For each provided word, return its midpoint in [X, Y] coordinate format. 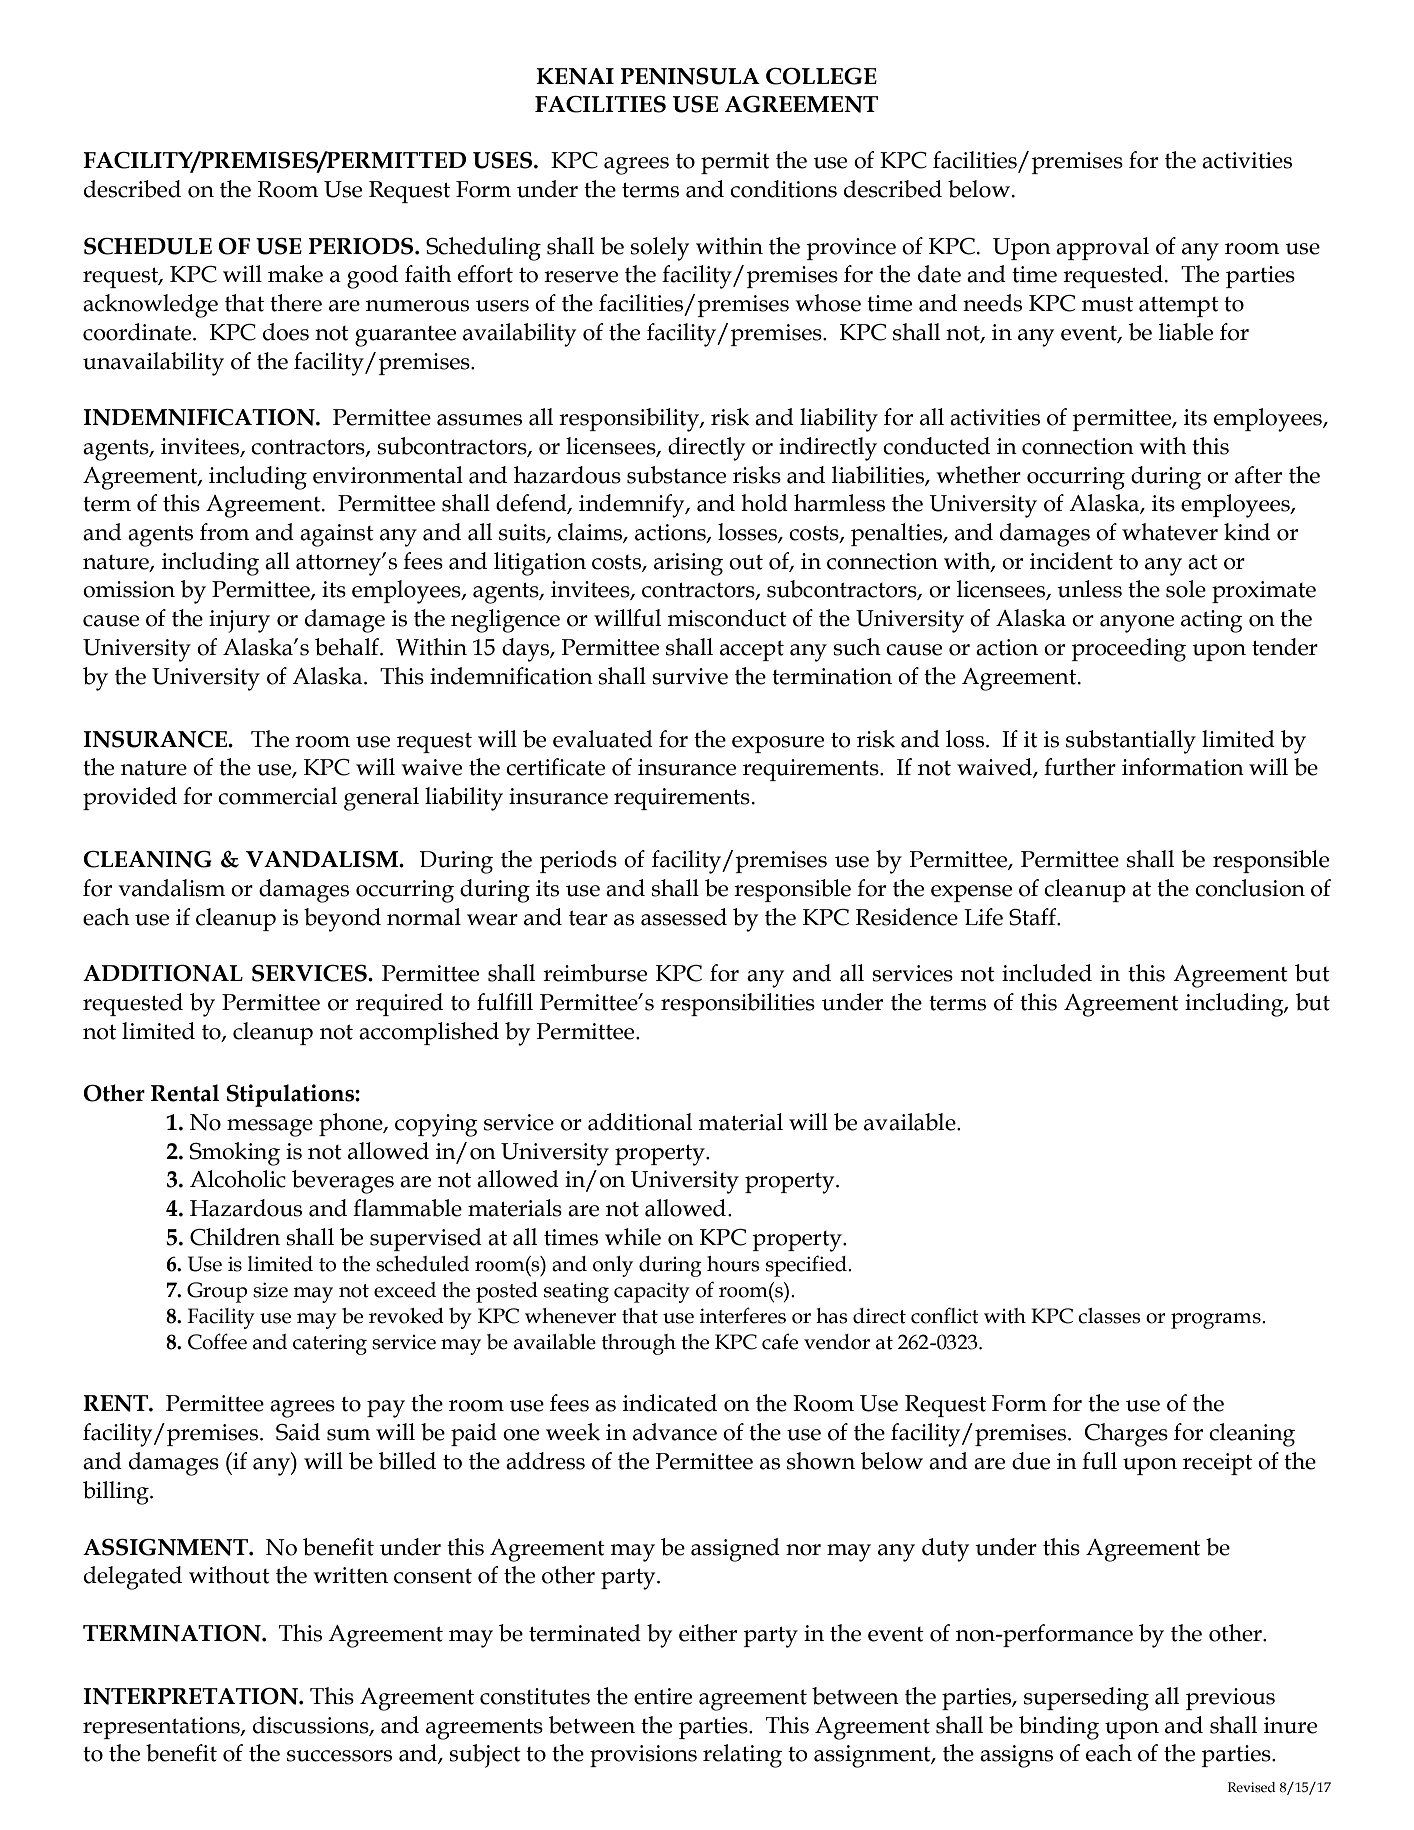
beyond [342, 920]
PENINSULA [690, 76]
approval [1102, 248]
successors [339, 1756]
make [295, 274]
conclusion [1250, 888]
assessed [684, 917]
